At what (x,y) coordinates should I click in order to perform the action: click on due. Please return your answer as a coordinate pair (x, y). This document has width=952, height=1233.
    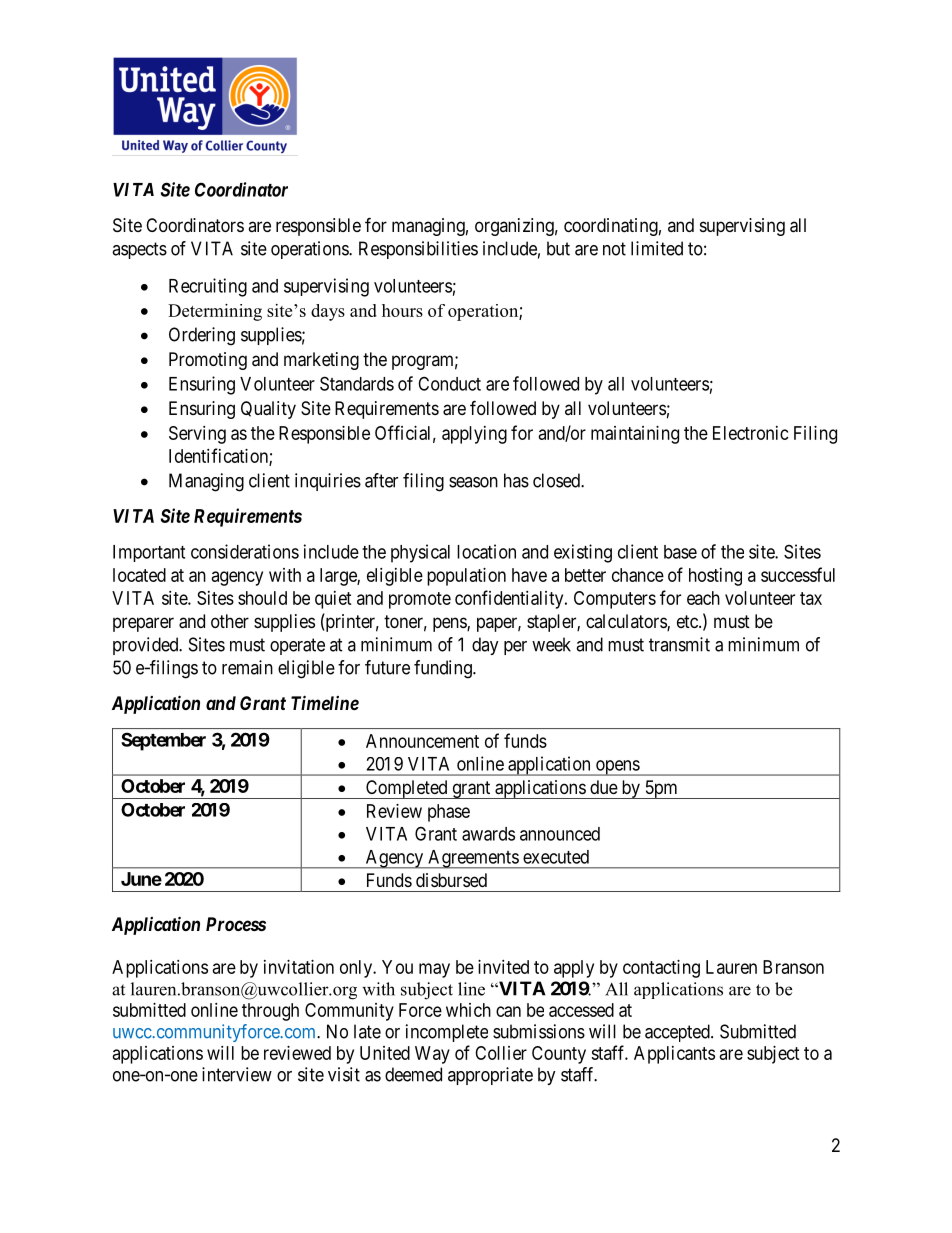
    Looking at the image, I should click on (604, 787).
